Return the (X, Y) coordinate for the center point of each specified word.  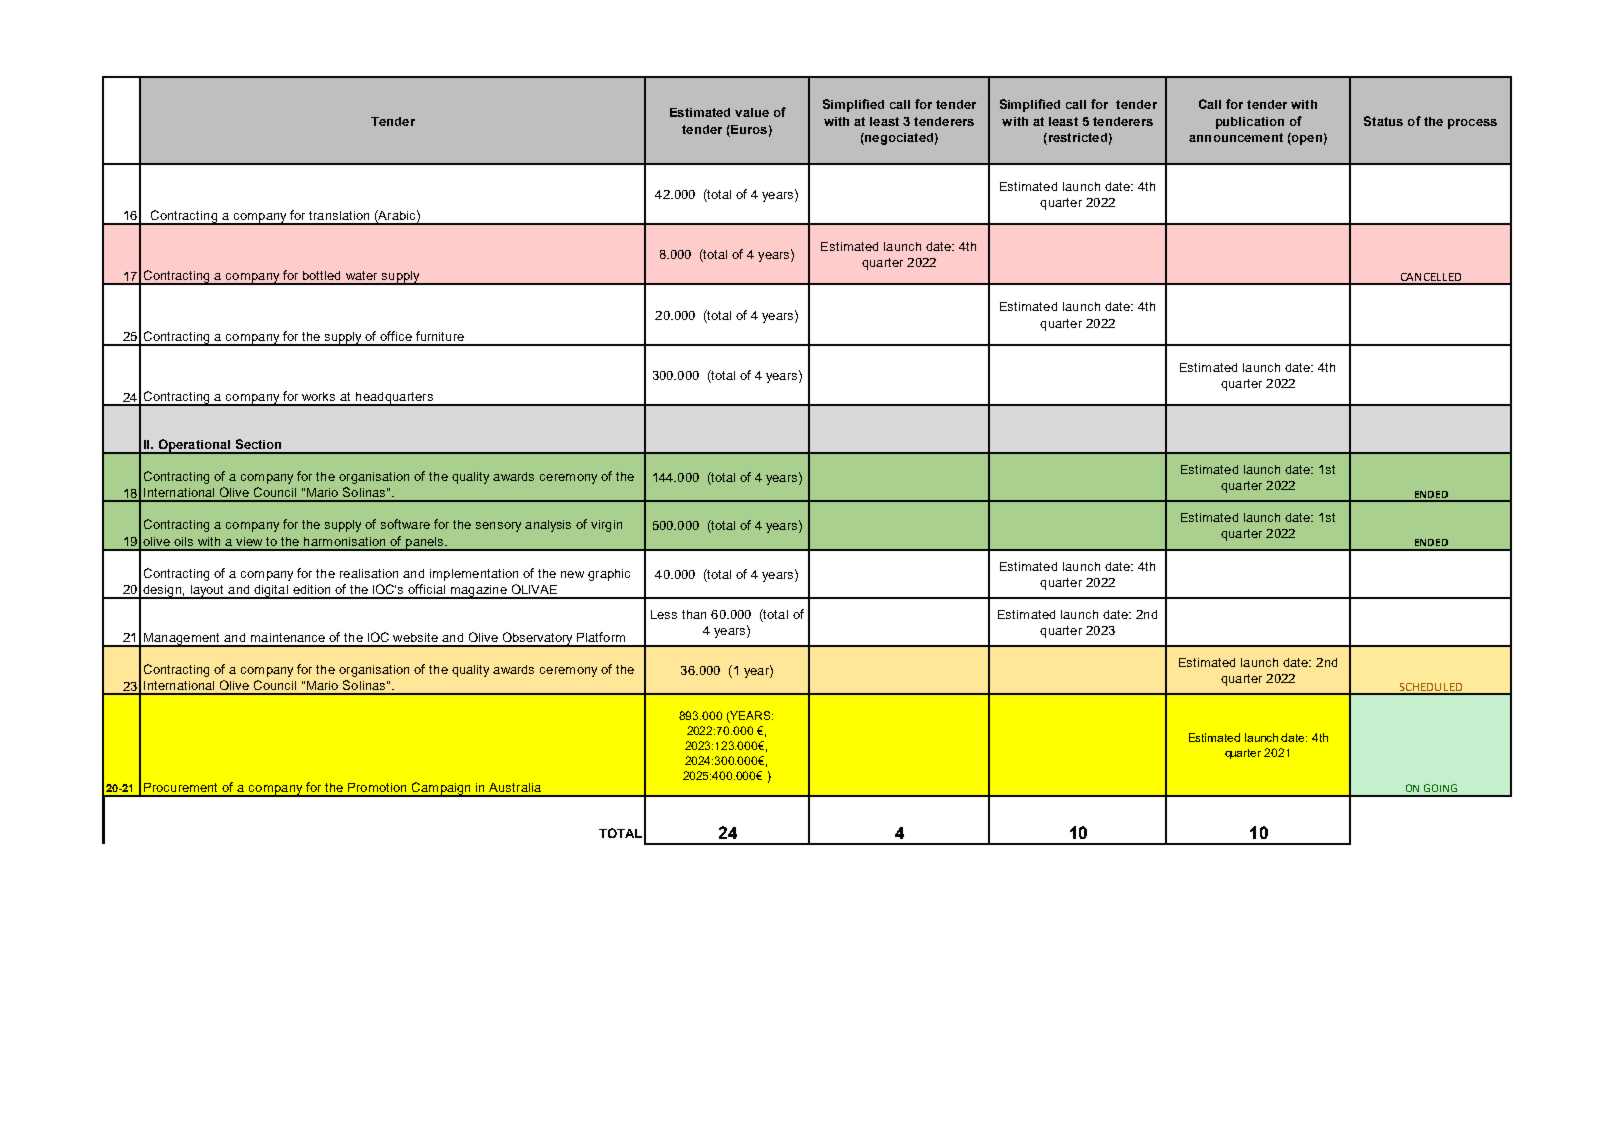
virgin (606, 526)
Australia (515, 787)
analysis (548, 526)
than (694, 614)
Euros (748, 129)
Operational (194, 446)
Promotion (377, 787)
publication (1250, 123)
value (752, 112)
